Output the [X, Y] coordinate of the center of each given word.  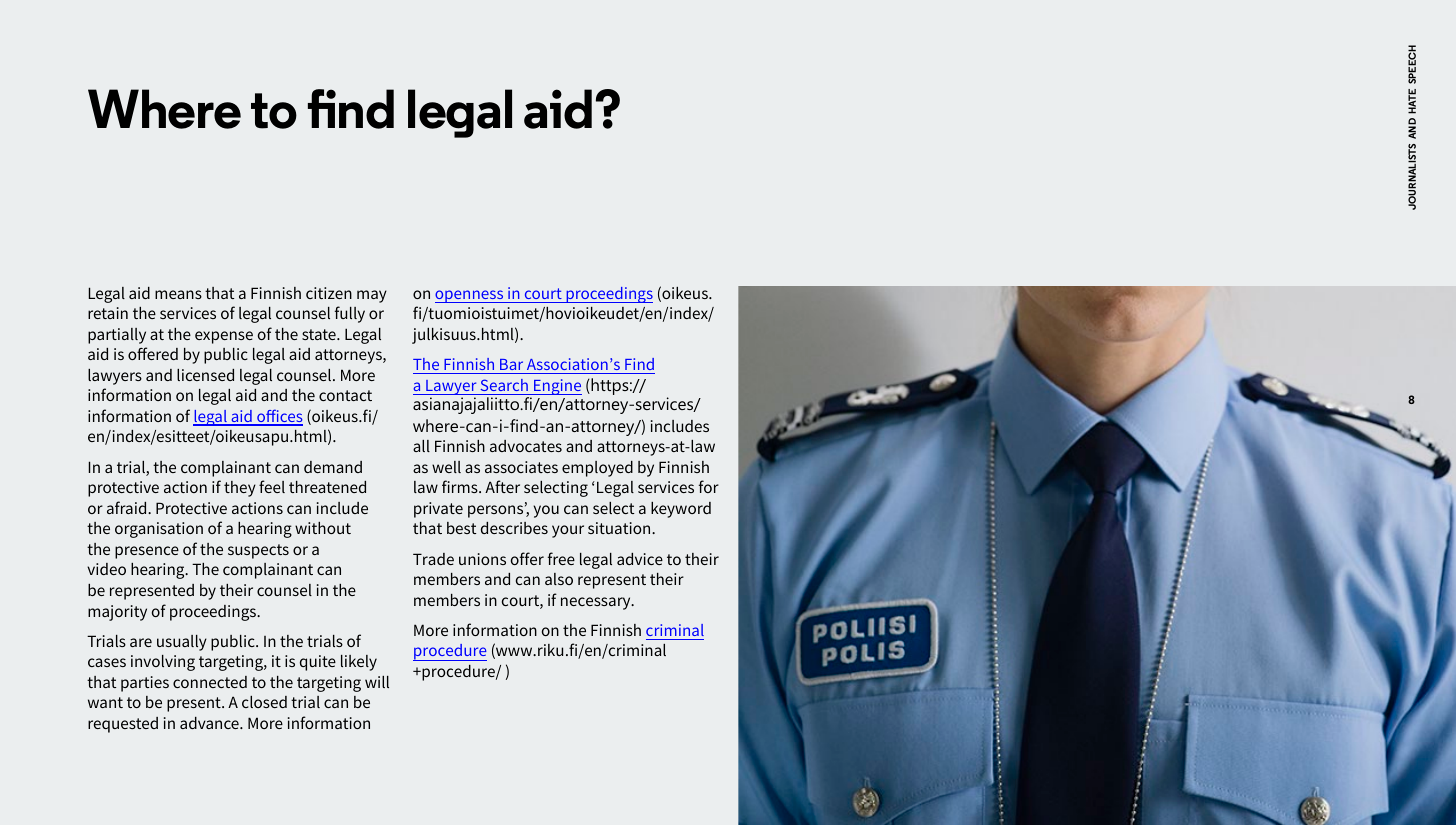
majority [117, 613]
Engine [557, 387]
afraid [128, 507]
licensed [205, 375]
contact [345, 395]
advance [210, 723]
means [178, 294]
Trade [433, 559]
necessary [597, 603]
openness [470, 296]
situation [620, 528]
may [372, 296]
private [438, 510]
